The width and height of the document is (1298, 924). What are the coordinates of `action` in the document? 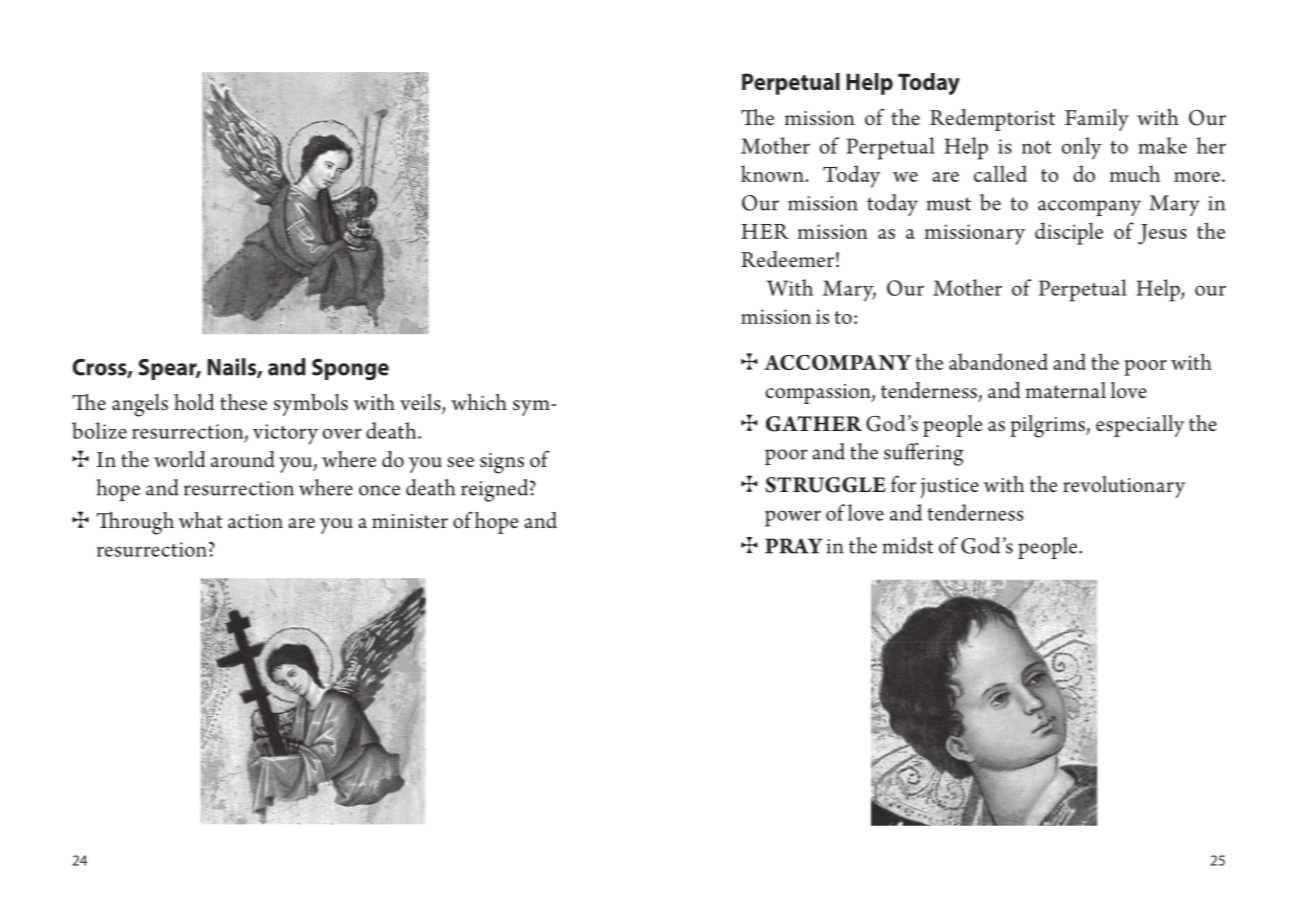 It's located at (255, 521).
